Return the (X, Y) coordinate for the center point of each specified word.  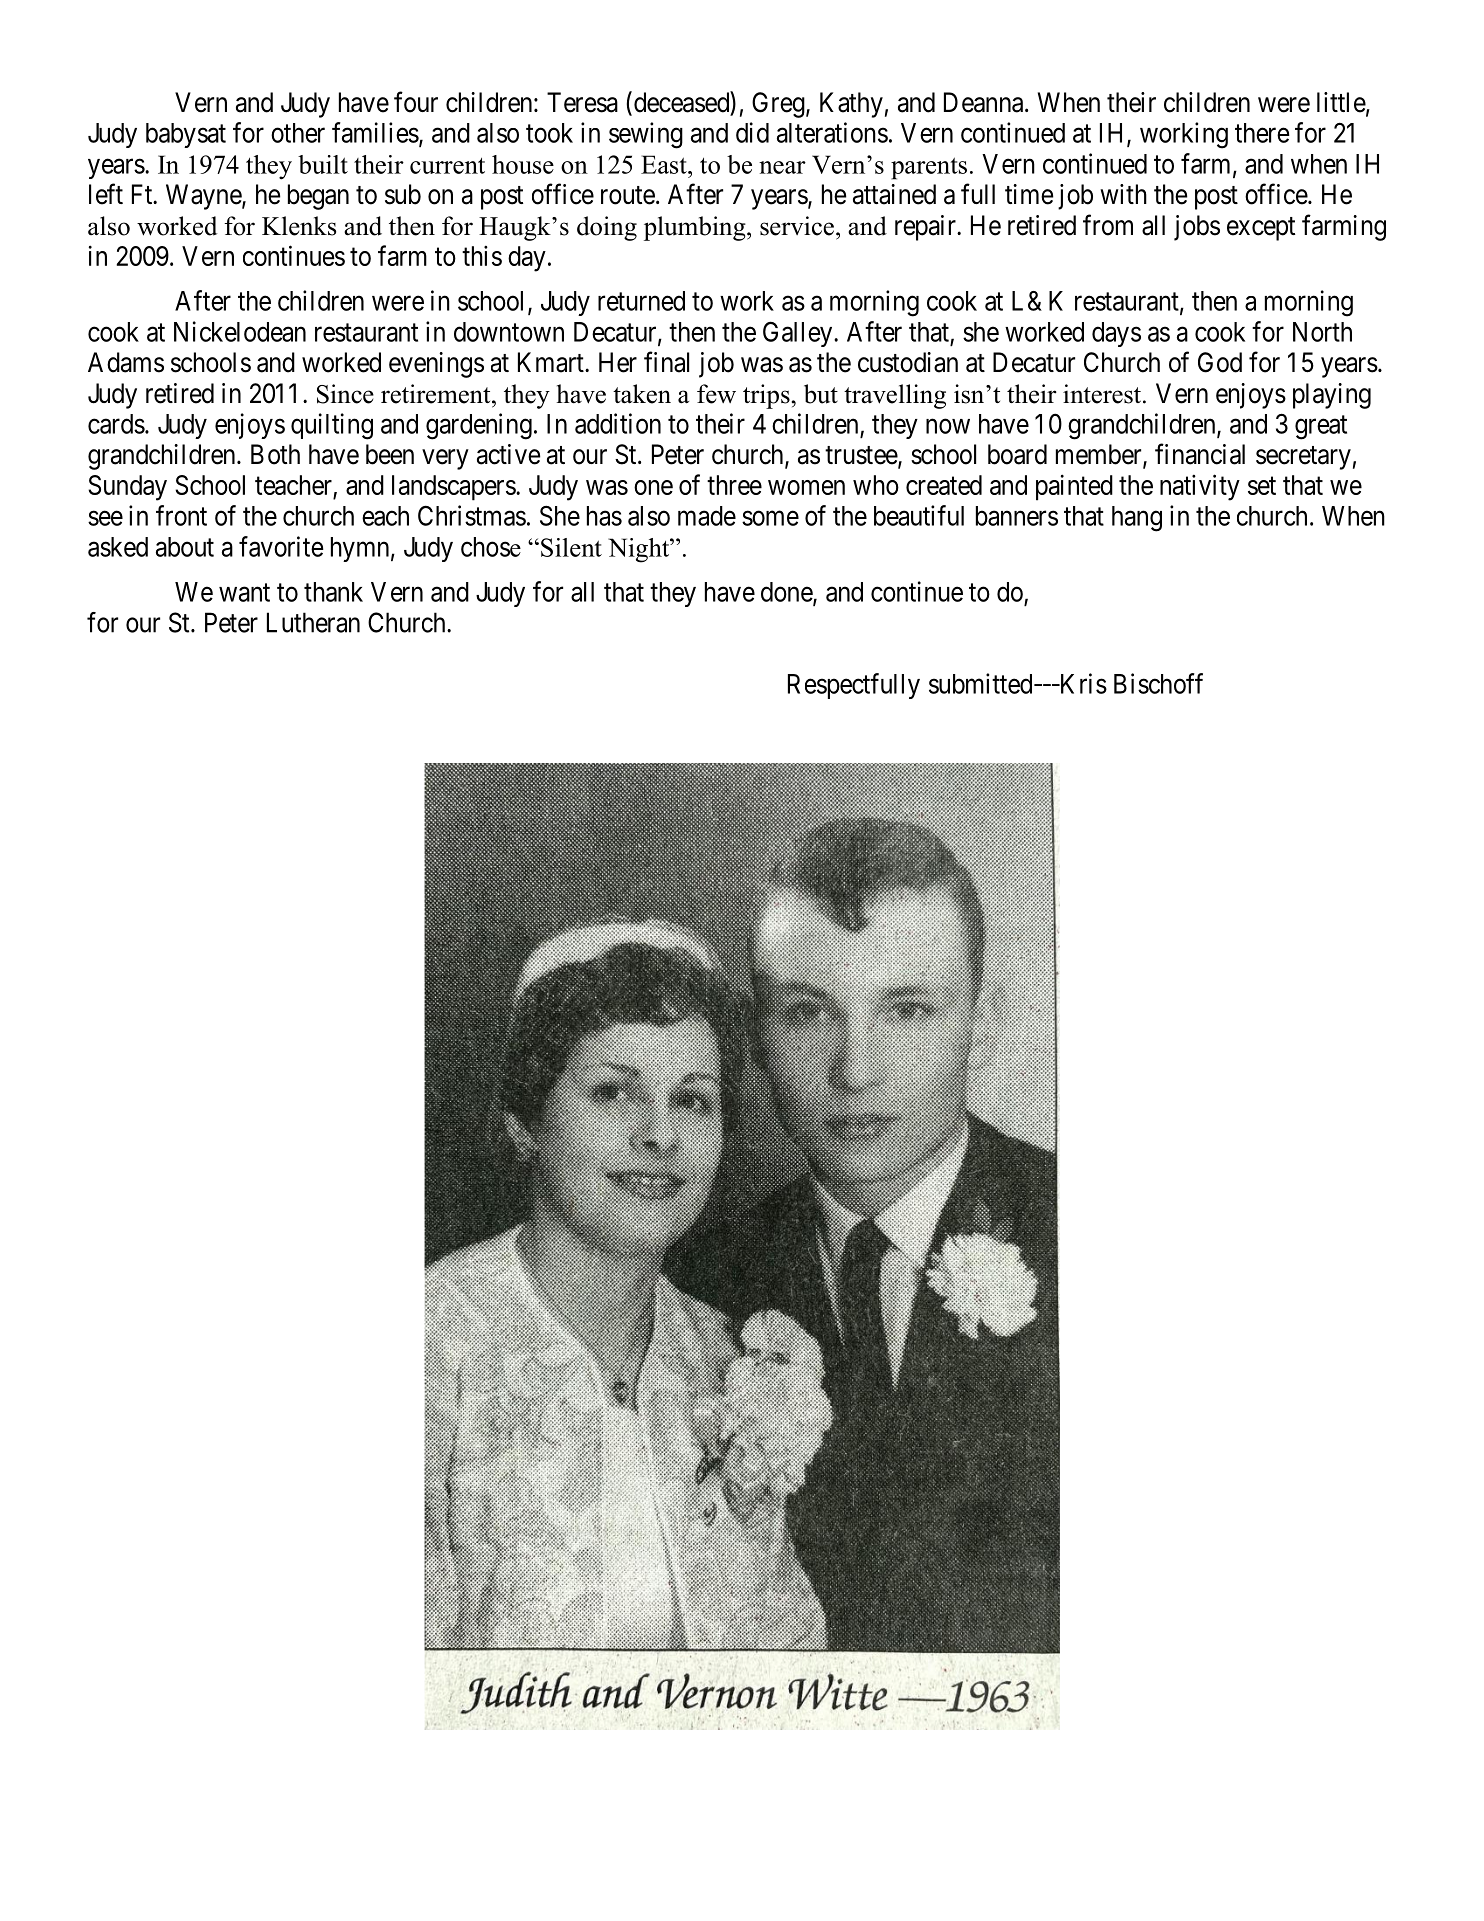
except (1261, 229)
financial (1200, 454)
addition (618, 423)
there (1262, 133)
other (298, 133)
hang (1137, 519)
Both (275, 454)
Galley (799, 334)
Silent (571, 547)
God (1220, 362)
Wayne (204, 197)
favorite (281, 546)
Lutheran (313, 622)
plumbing (696, 228)
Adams (126, 362)
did (752, 132)
